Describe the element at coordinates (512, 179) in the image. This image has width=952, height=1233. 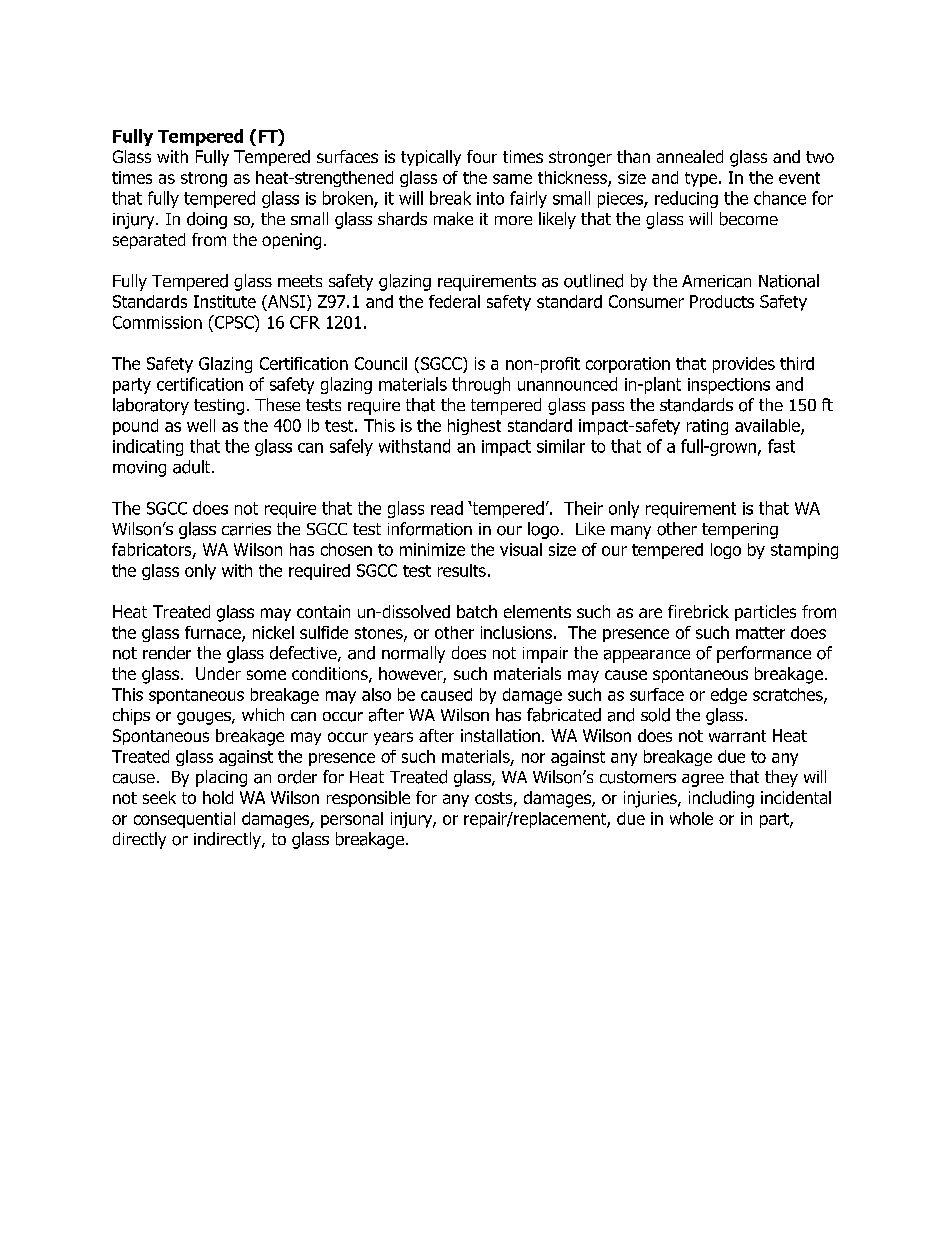
I see `same` at that location.
